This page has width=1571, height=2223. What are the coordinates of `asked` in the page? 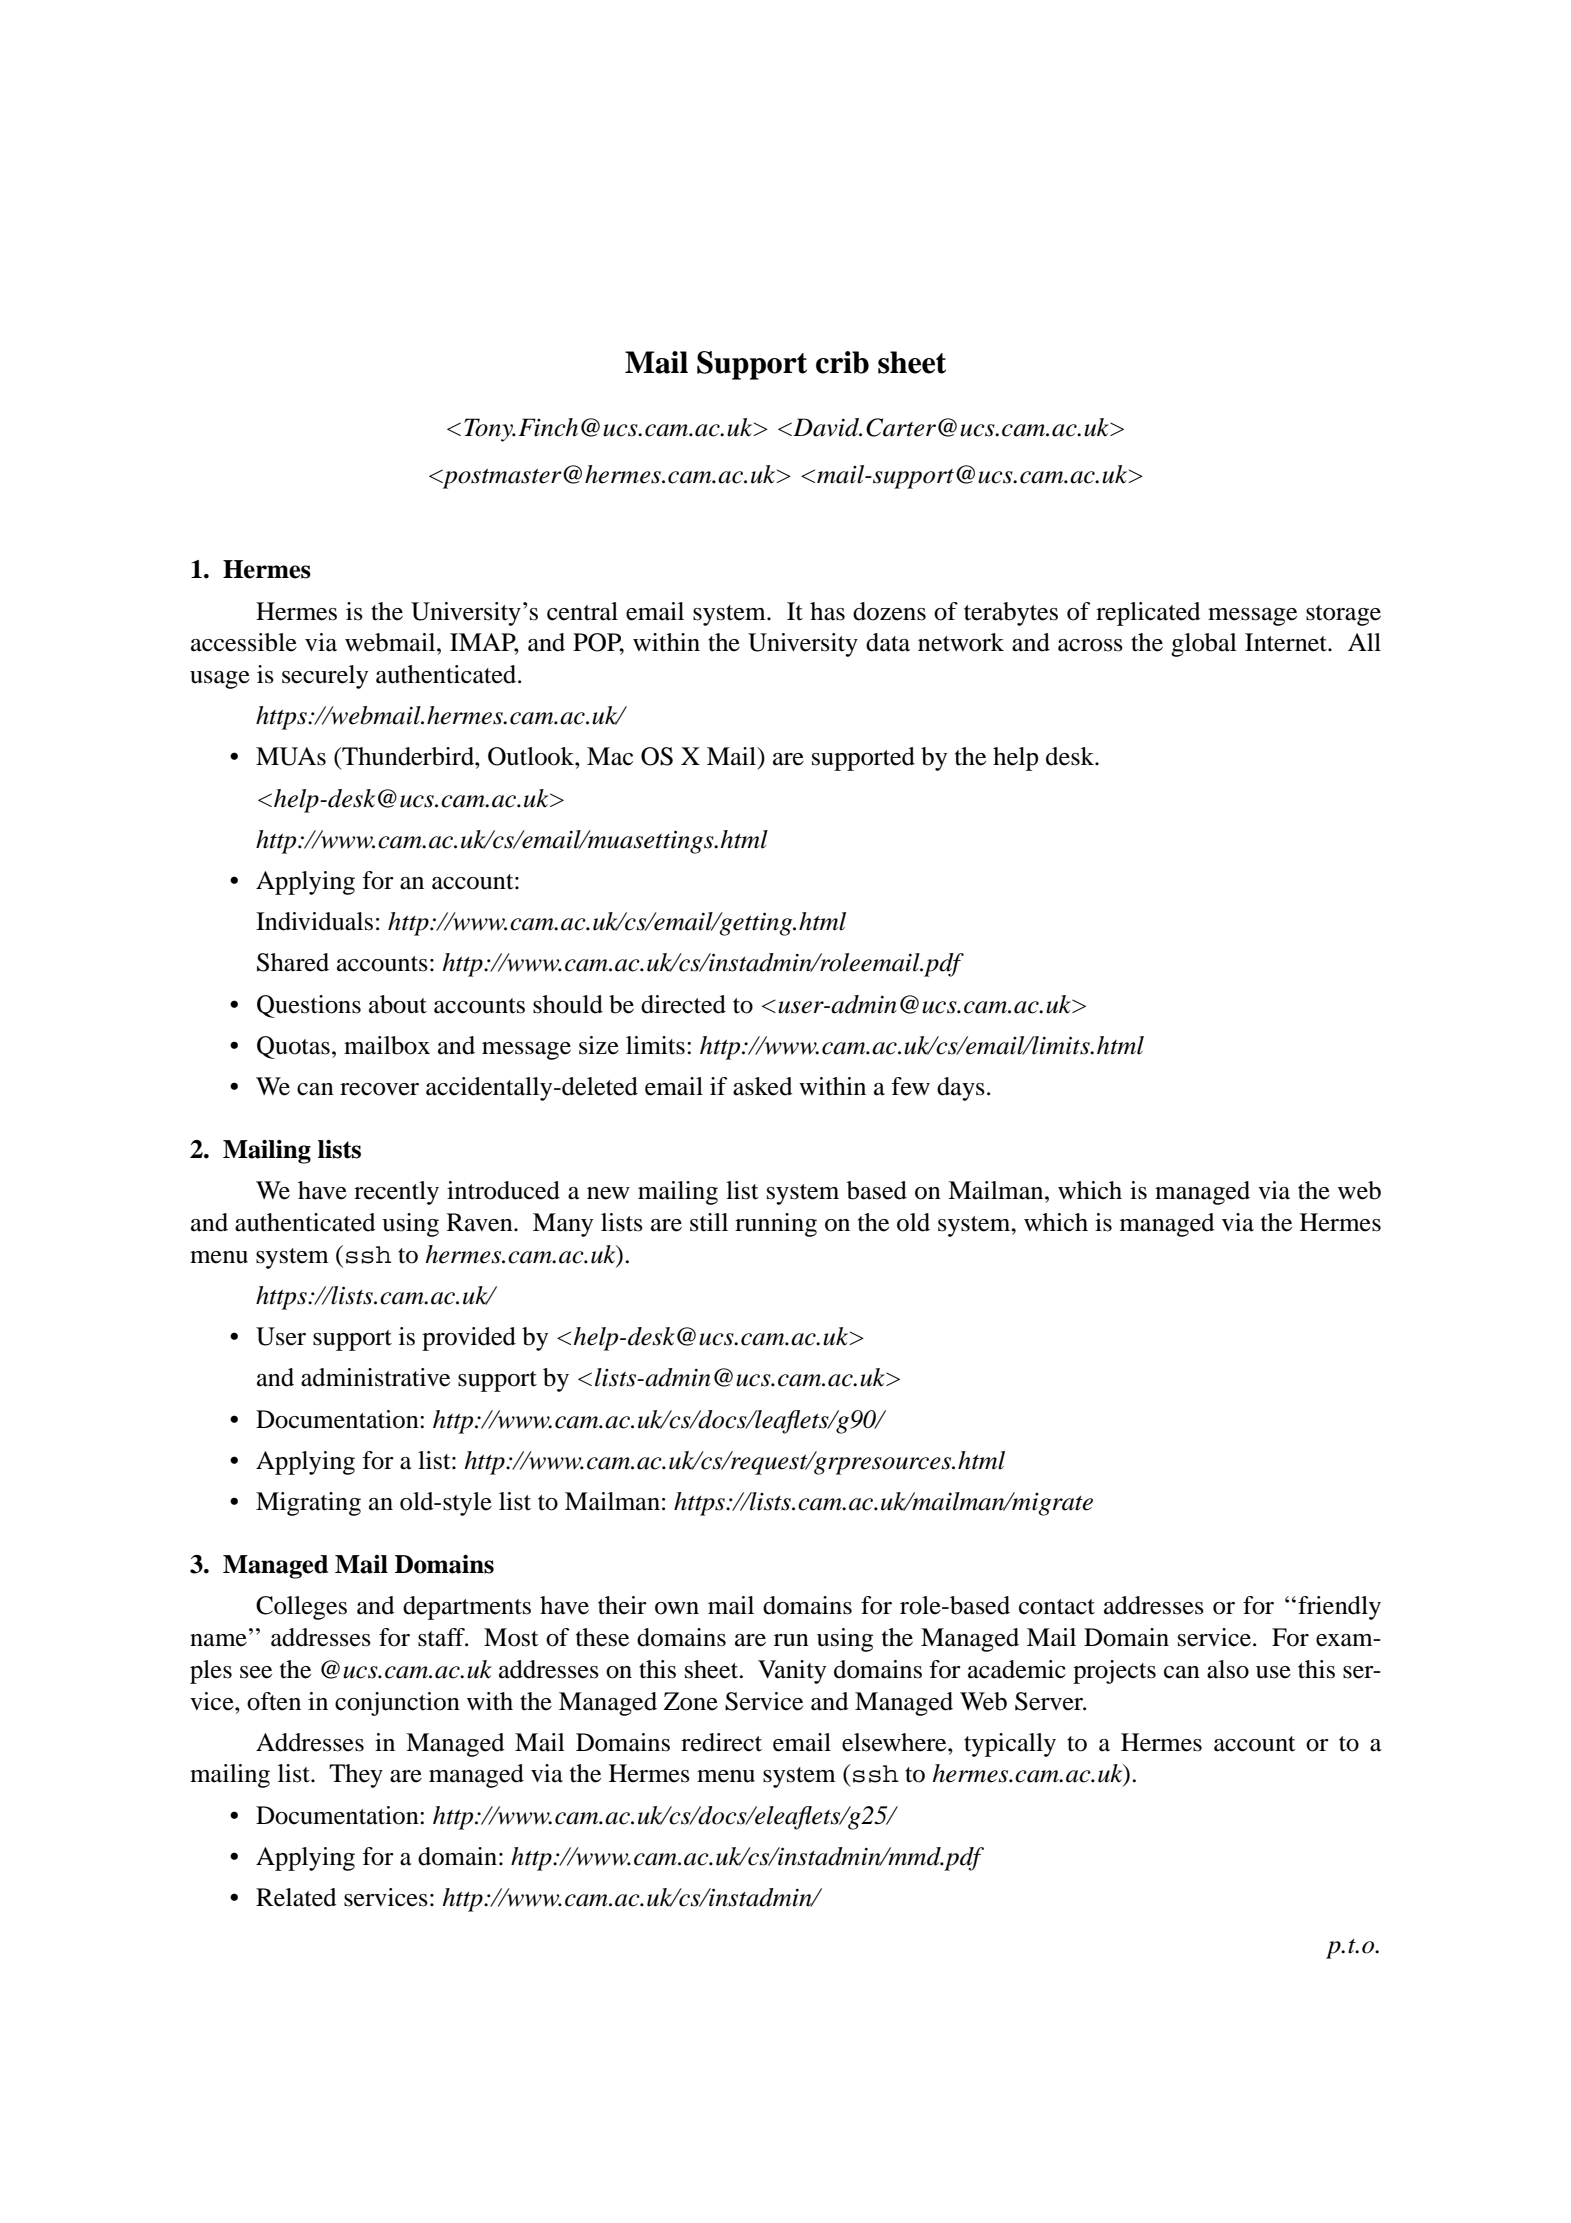 It's located at (762, 1086).
